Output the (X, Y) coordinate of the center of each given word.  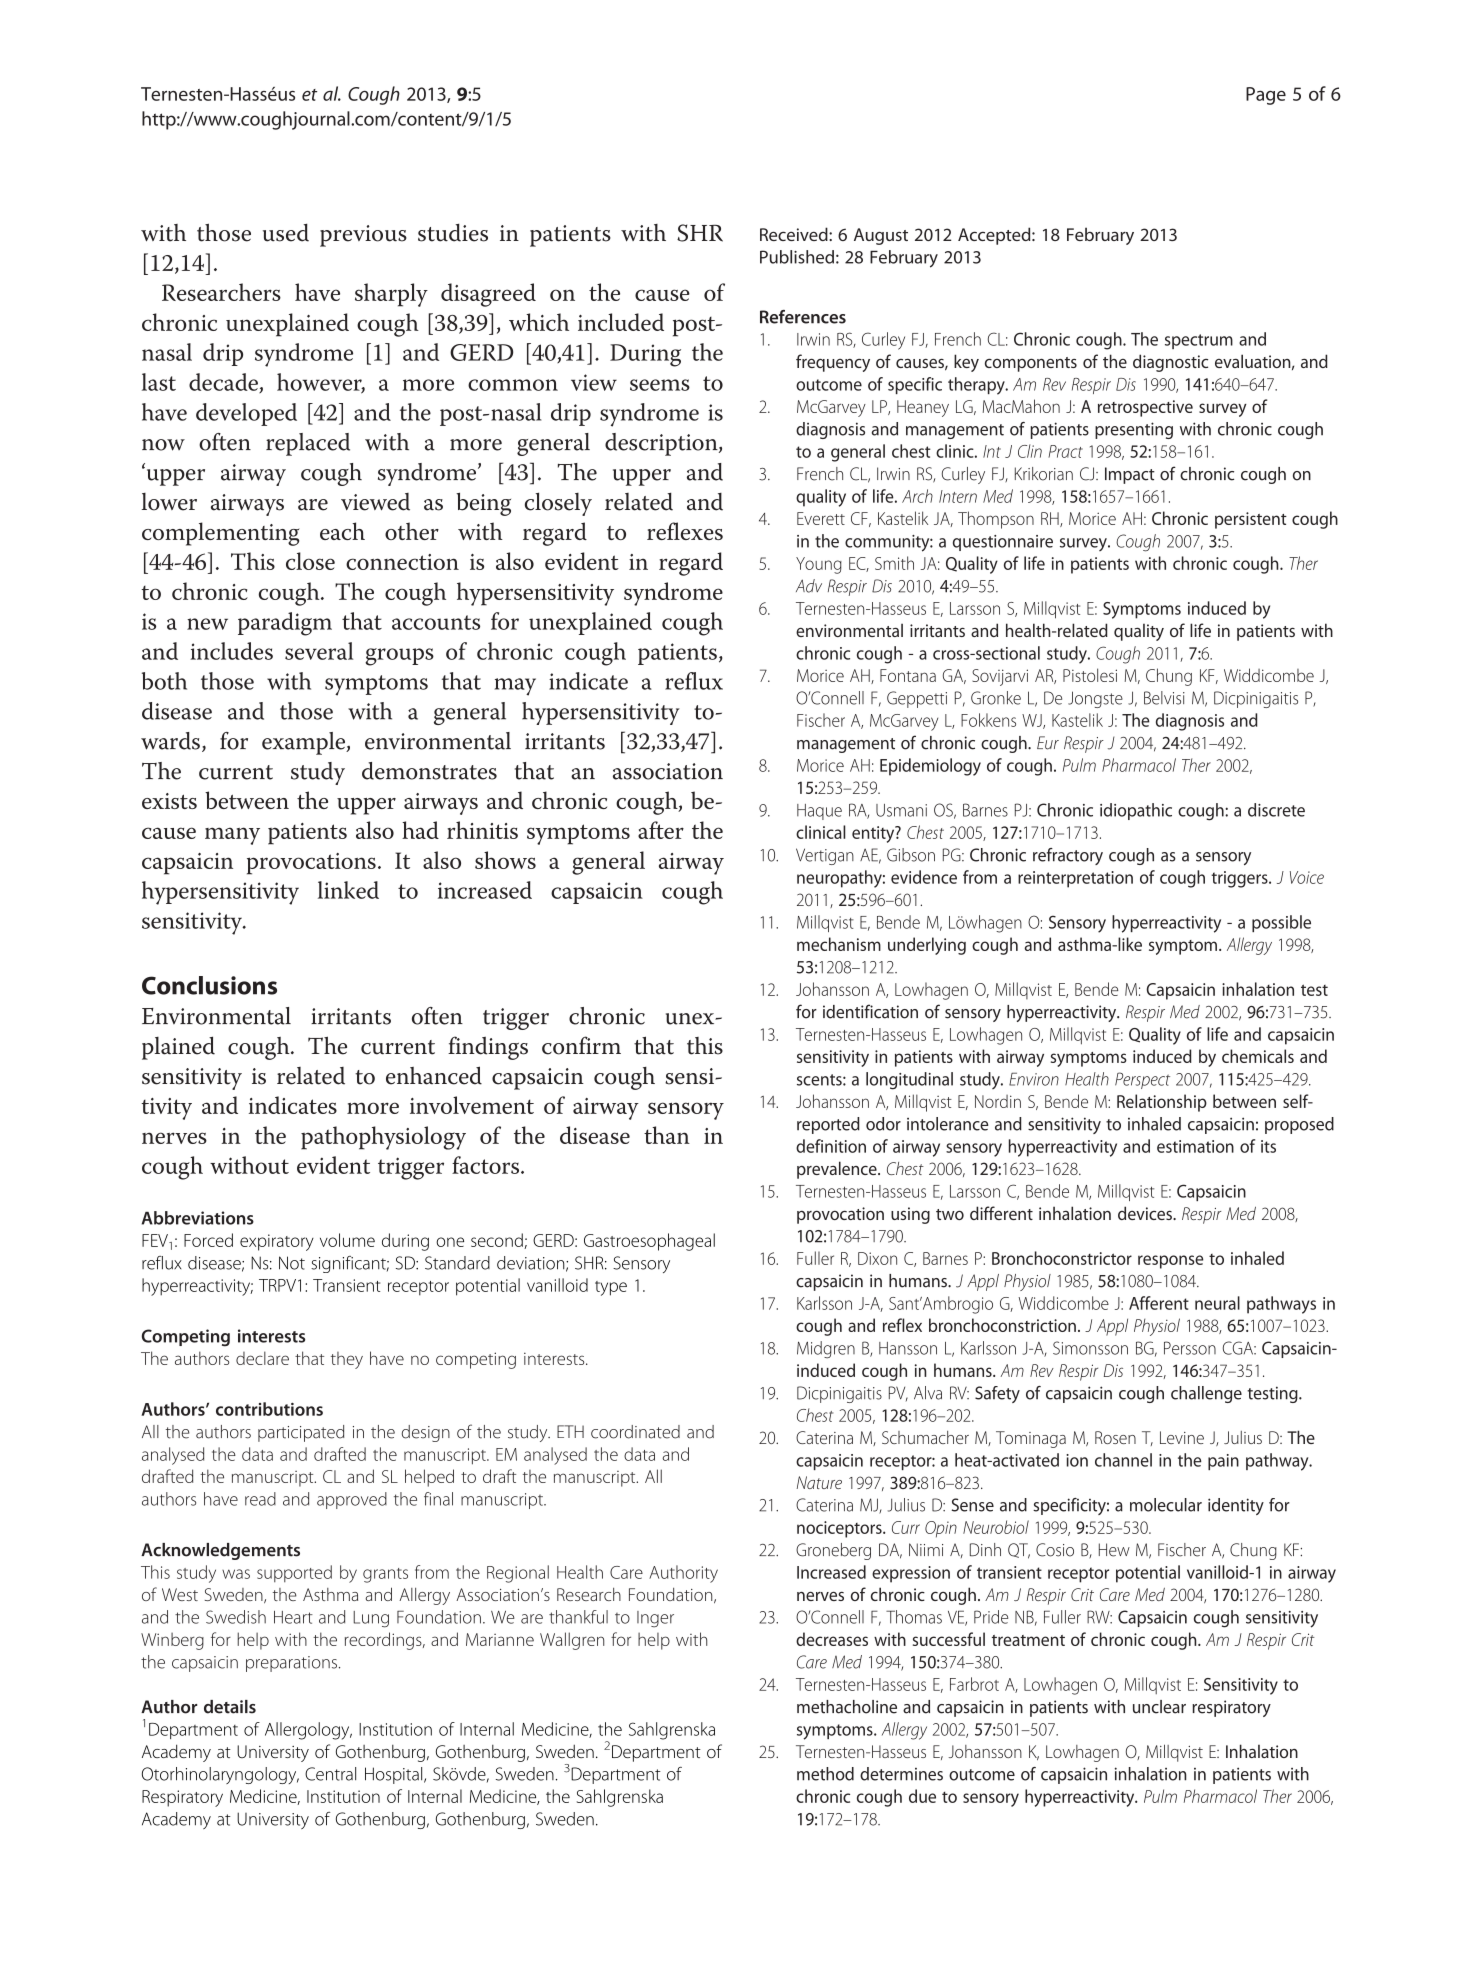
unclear (1159, 1707)
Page (1266, 96)
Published (797, 257)
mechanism (839, 944)
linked (348, 890)
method (825, 1774)
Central (330, 1774)
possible (1281, 923)
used (286, 233)
